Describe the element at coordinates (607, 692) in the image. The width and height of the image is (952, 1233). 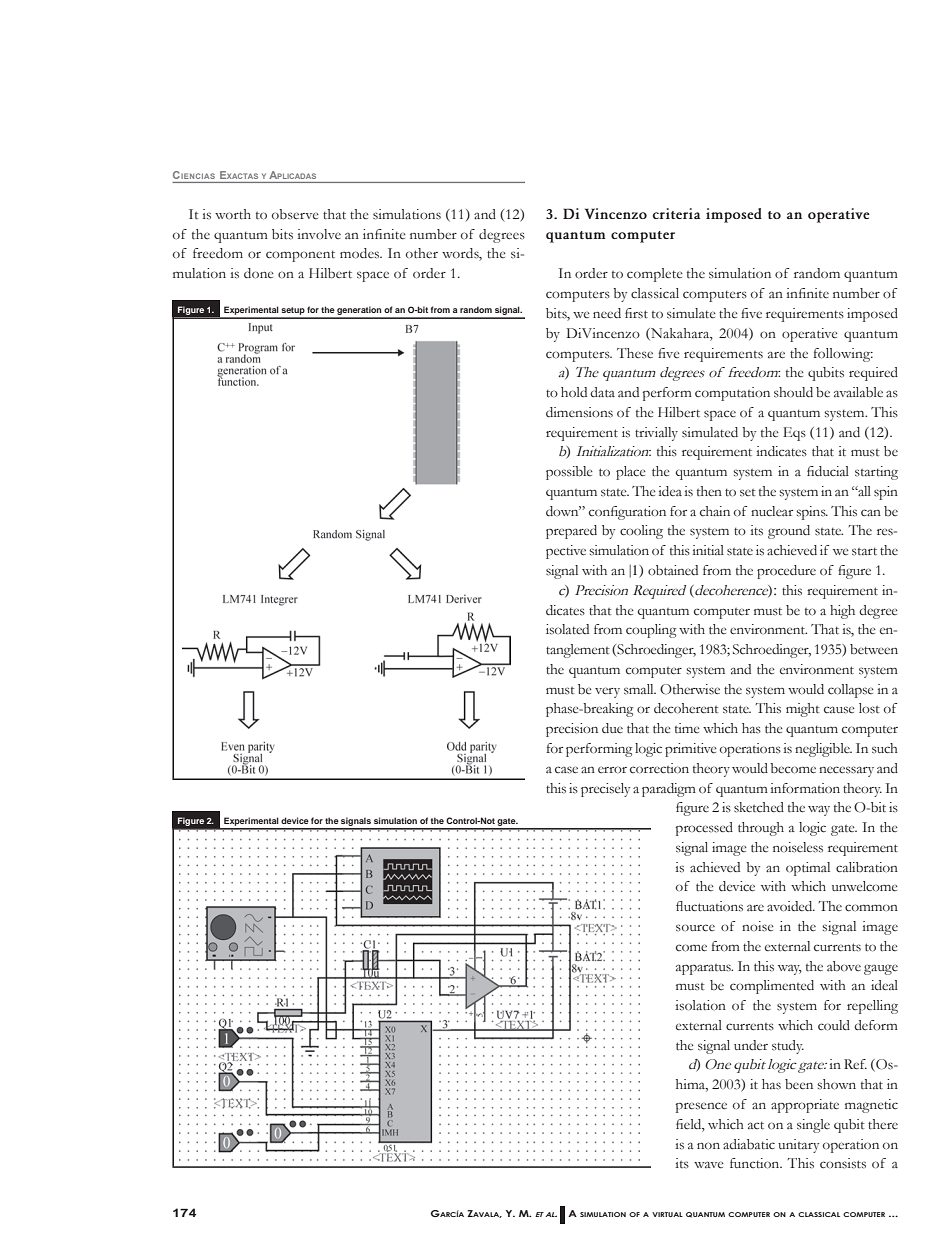
I see `very` at that location.
